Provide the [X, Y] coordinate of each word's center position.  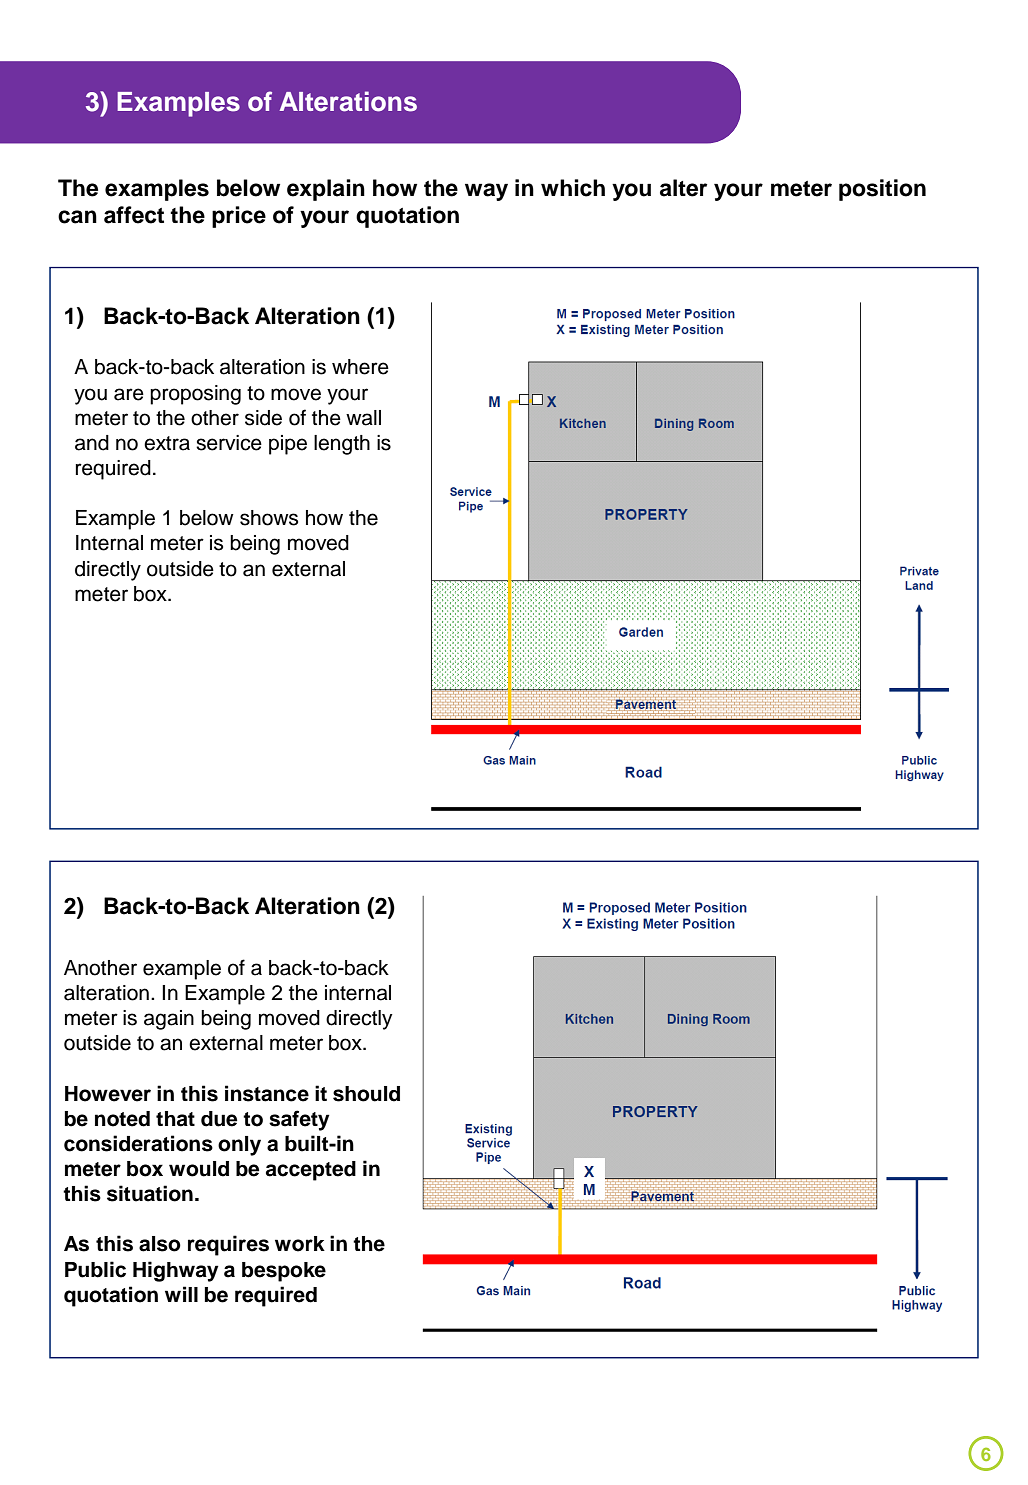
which [573, 188]
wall [363, 418]
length [342, 445]
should [366, 1094]
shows [269, 518]
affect [134, 215]
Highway [176, 1271]
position [882, 190]
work [300, 1244]
